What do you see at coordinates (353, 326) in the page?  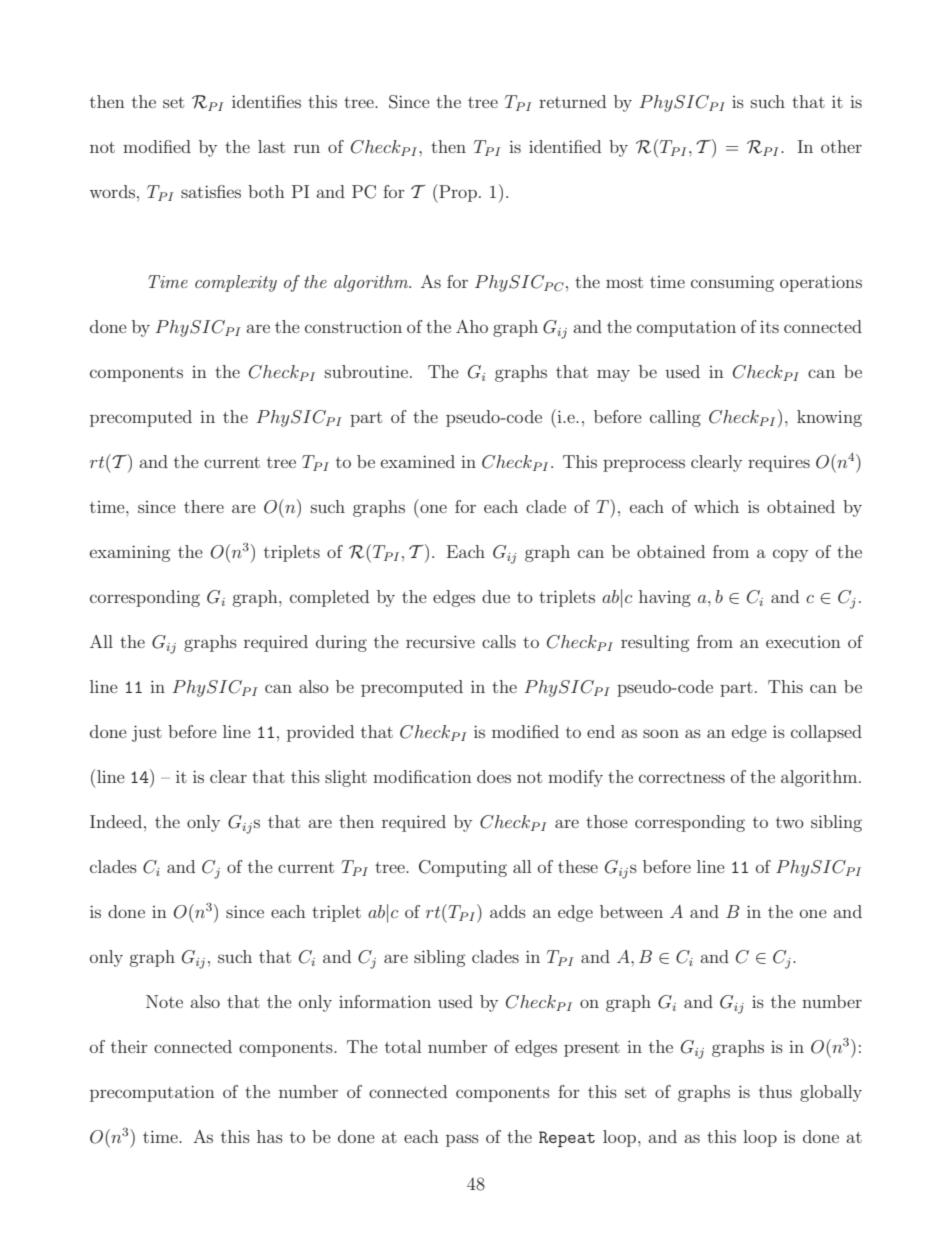 I see `construction` at bounding box center [353, 326].
